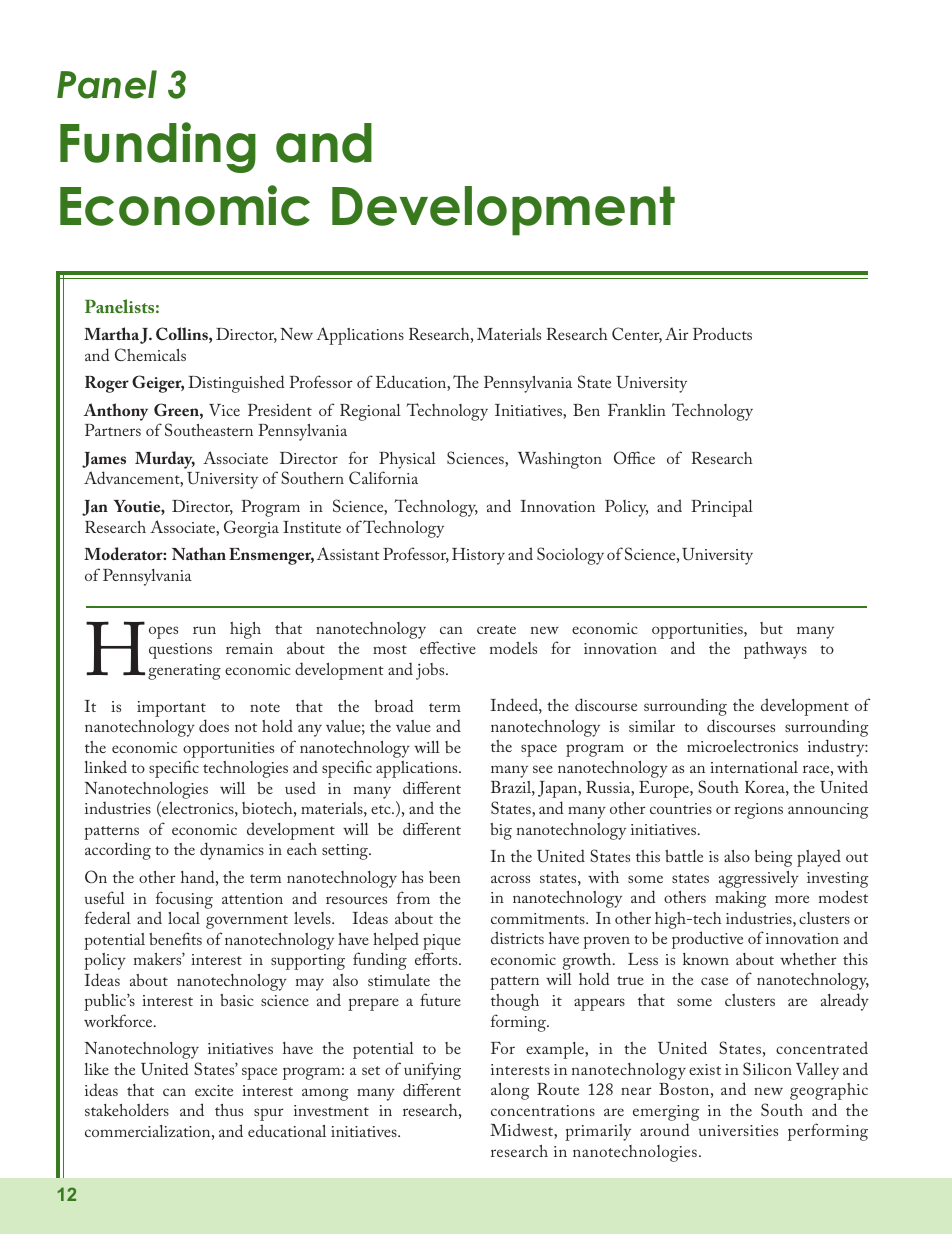 Image resolution: width=952 pixels, height=1234 pixels. What do you see at coordinates (370, 412) in the screenshot?
I see `Regional` at bounding box center [370, 412].
